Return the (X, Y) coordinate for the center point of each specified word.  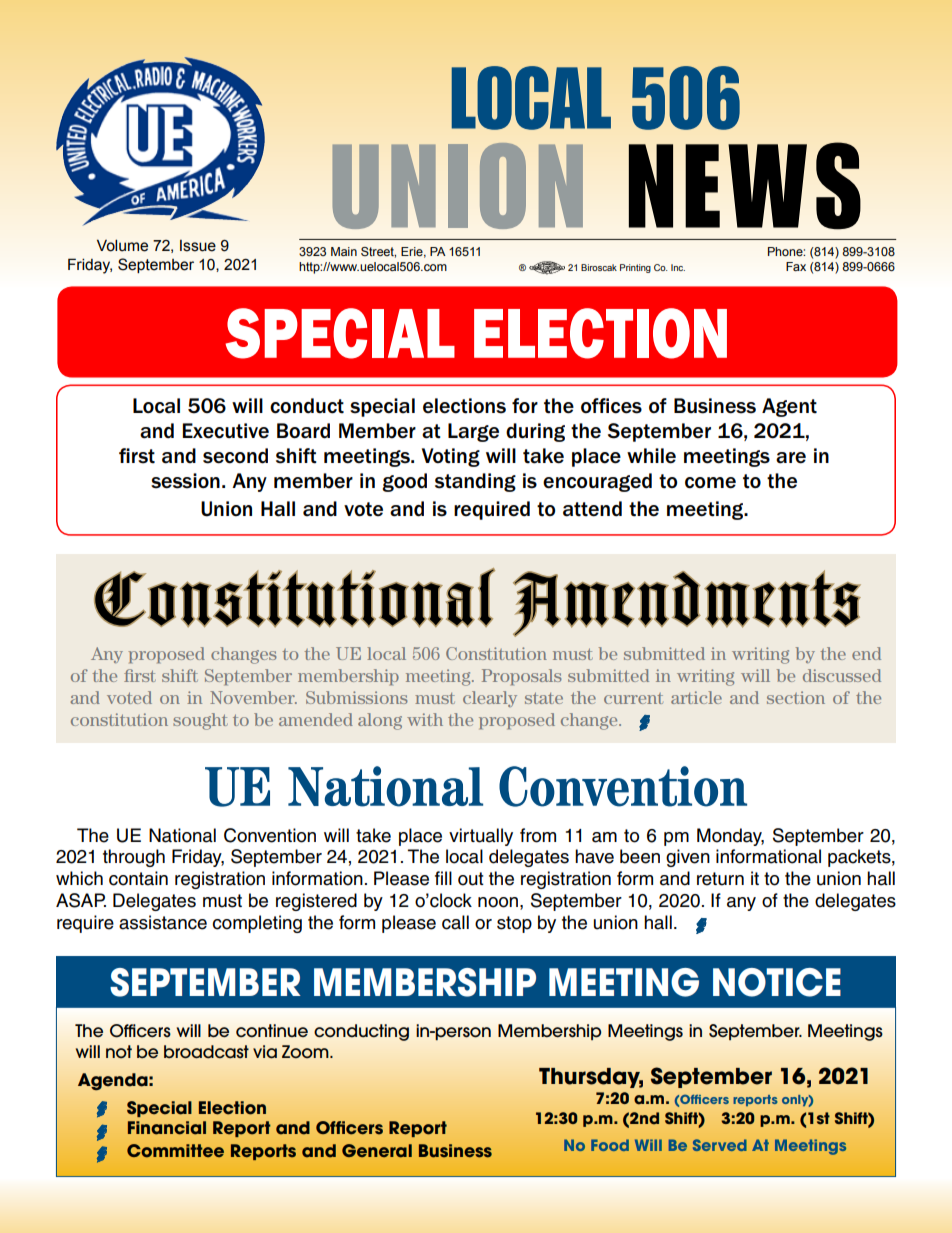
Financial (167, 1128)
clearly (490, 699)
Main (344, 251)
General (377, 1151)
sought (200, 721)
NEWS (744, 186)
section (796, 697)
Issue (198, 246)
